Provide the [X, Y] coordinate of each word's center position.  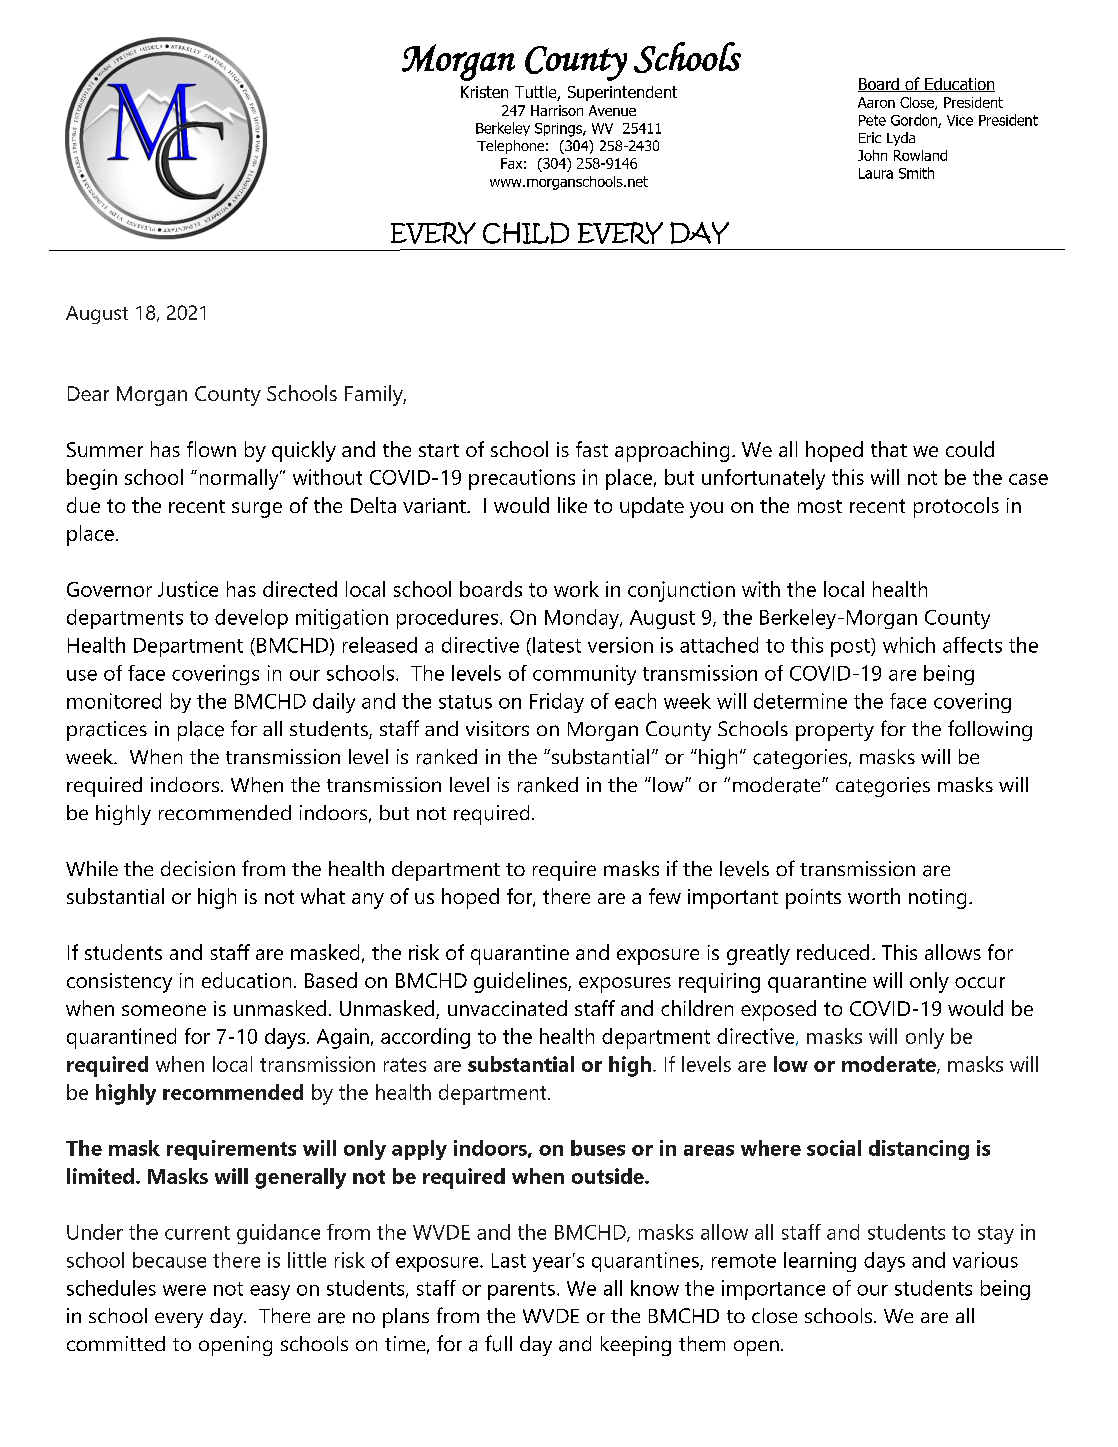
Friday [557, 703]
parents [521, 1291]
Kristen [484, 92]
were [184, 1290]
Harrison [557, 110]
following [990, 730]
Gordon [915, 121]
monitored [114, 701]
